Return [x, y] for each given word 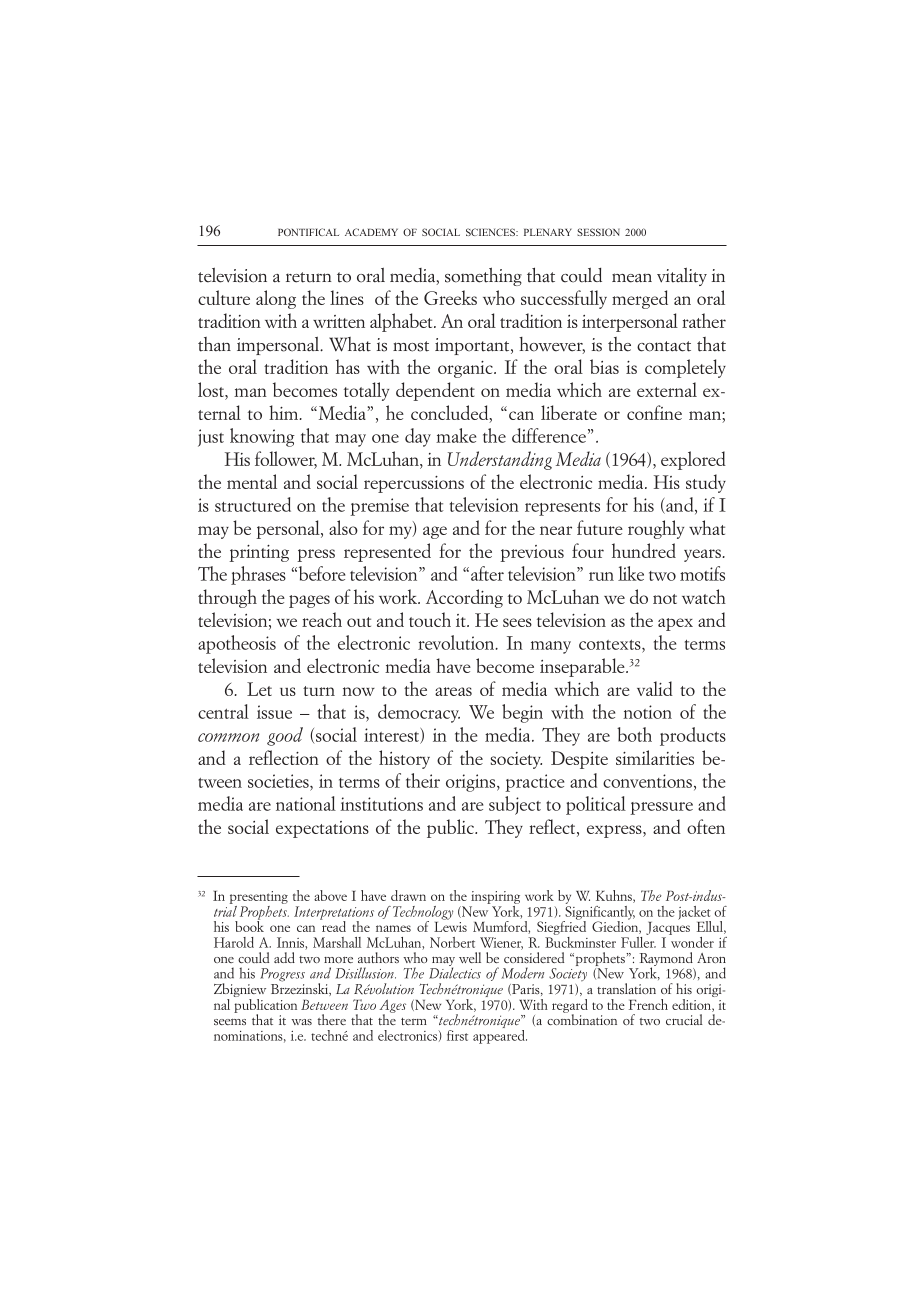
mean [632, 278]
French [648, 1004]
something [483, 276]
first [457, 1035]
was [301, 1022]
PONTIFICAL [308, 232]
